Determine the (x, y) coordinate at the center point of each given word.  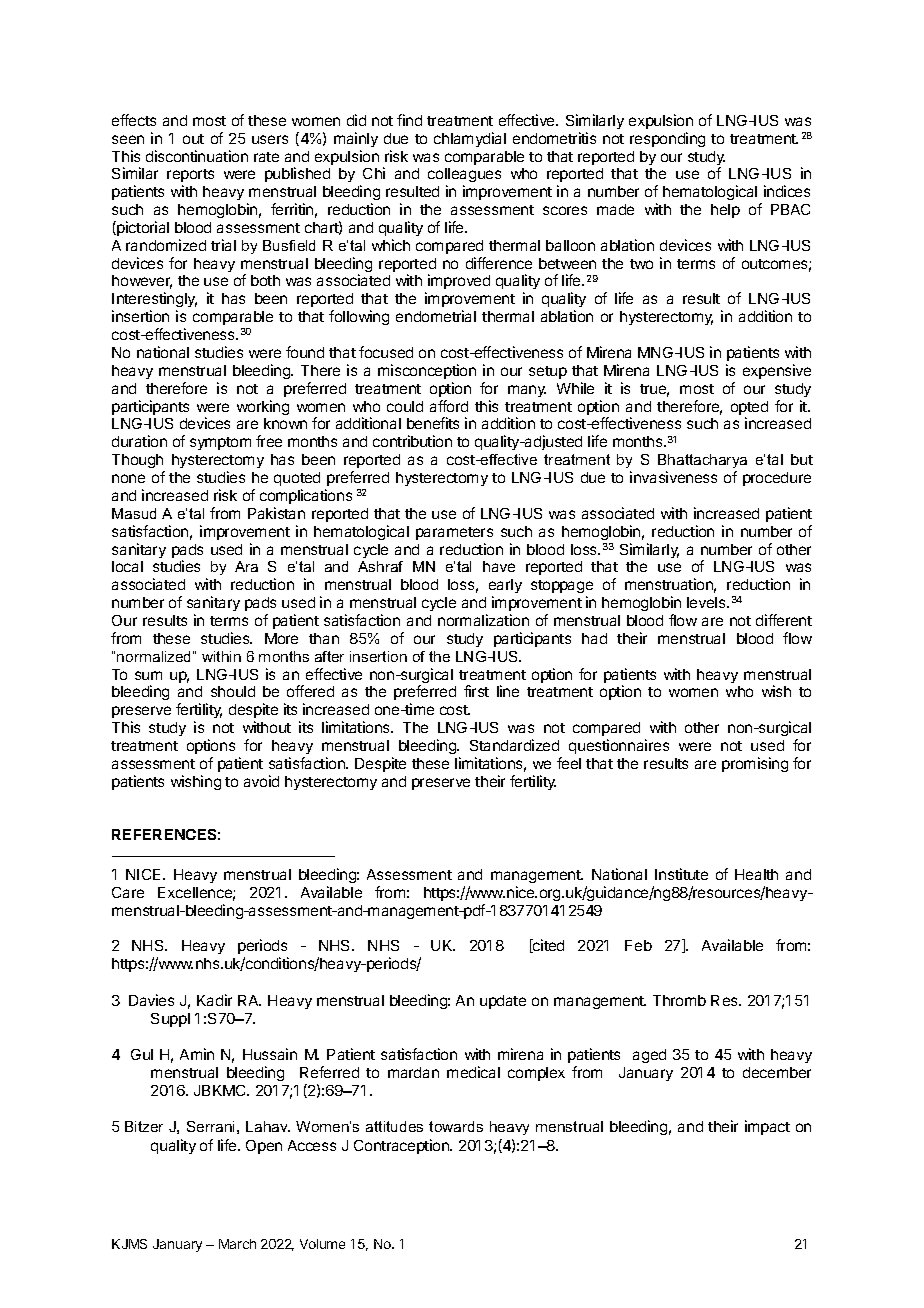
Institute (681, 874)
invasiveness (673, 477)
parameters (454, 533)
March (237, 1244)
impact (767, 1127)
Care (128, 892)
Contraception (402, 1146)
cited (547, 946)
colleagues (464, 177)
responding (667, 139)
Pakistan (276, 513)
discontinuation (197, 156)
